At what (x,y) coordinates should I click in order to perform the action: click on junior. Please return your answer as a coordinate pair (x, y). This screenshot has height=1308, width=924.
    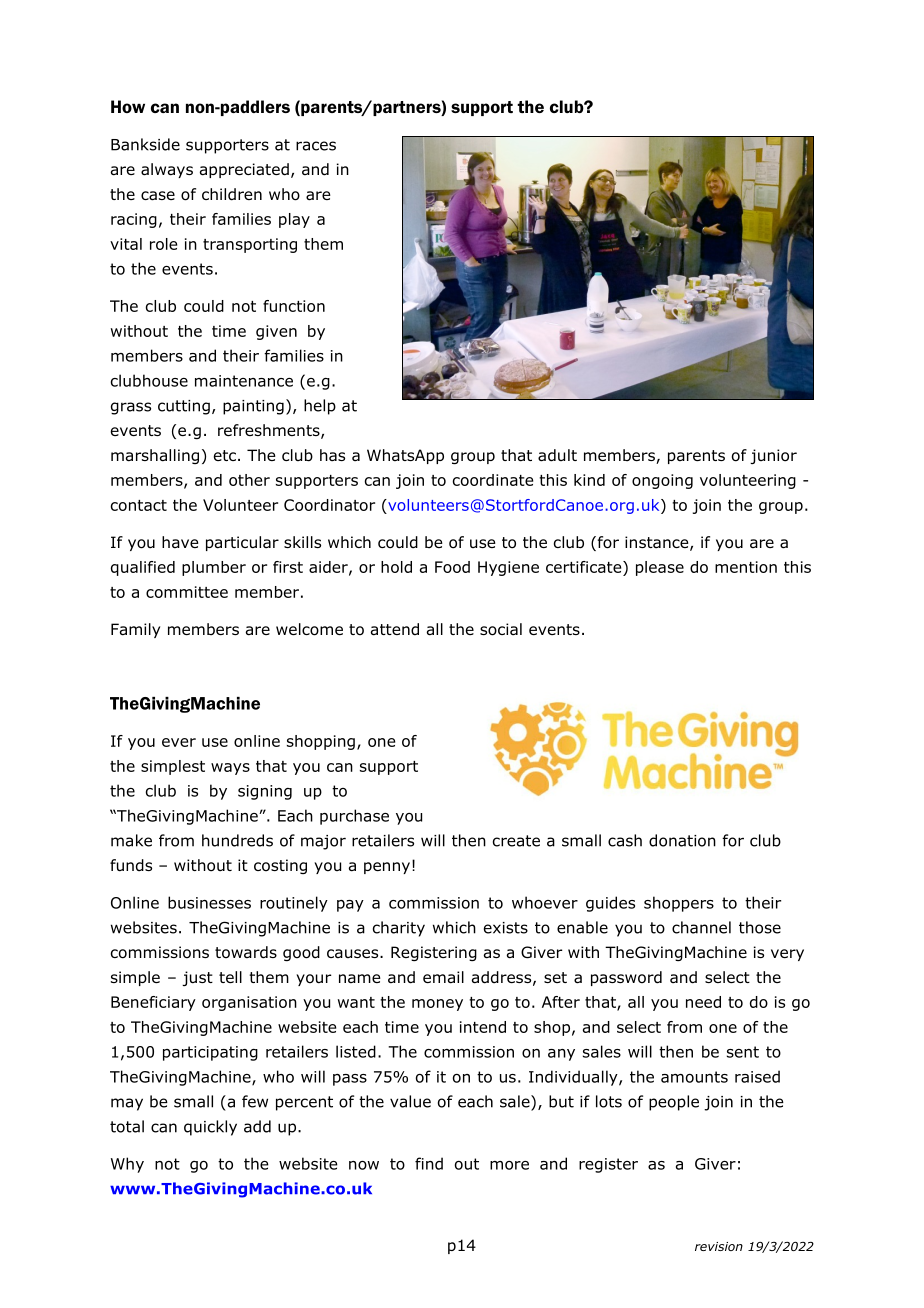
    Looking at the image, I should click on (773, 456).
